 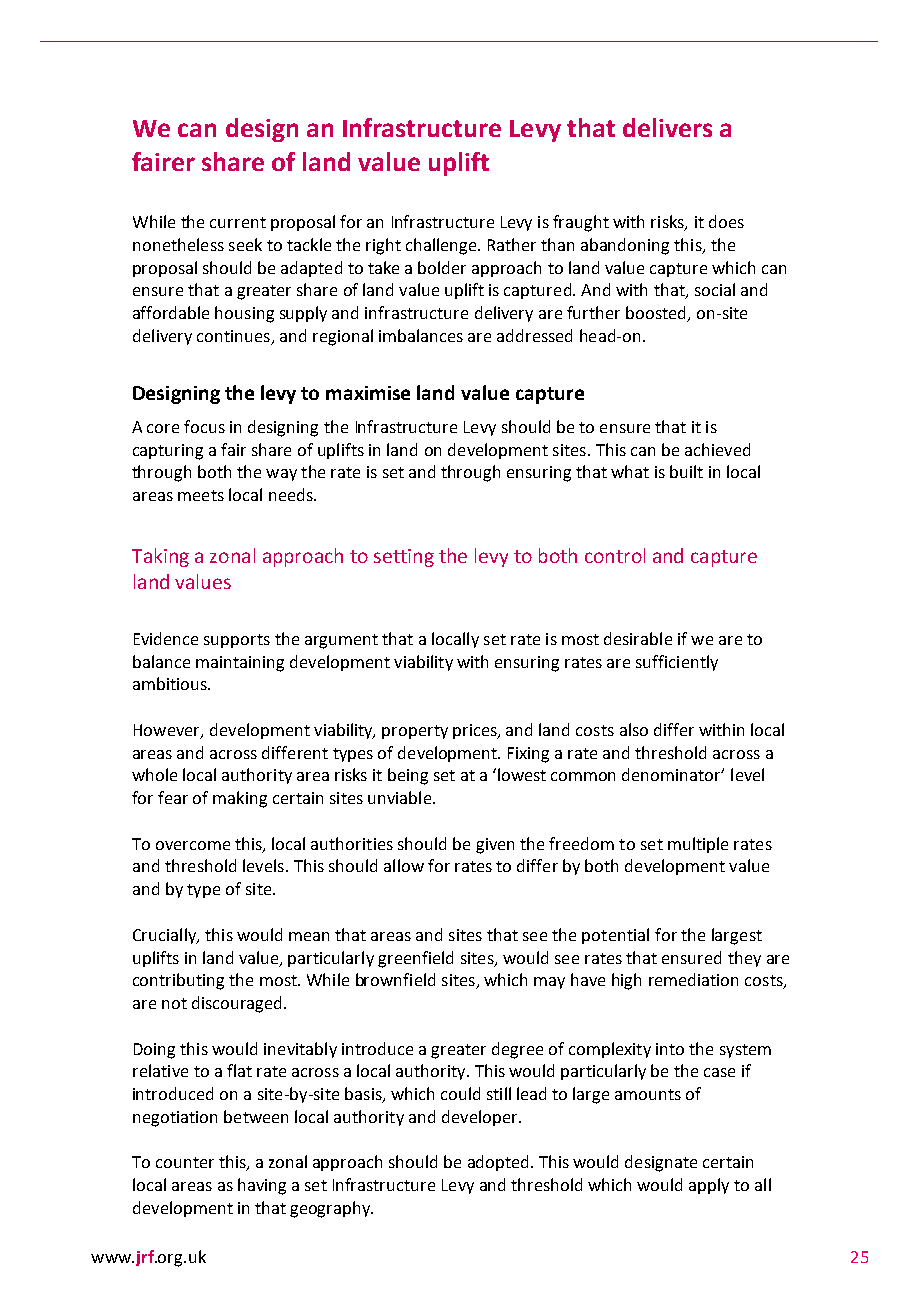 What do you see at coordinates (240, 799) in the screenshot?
I see `making` at bounding box center [240, 799].
